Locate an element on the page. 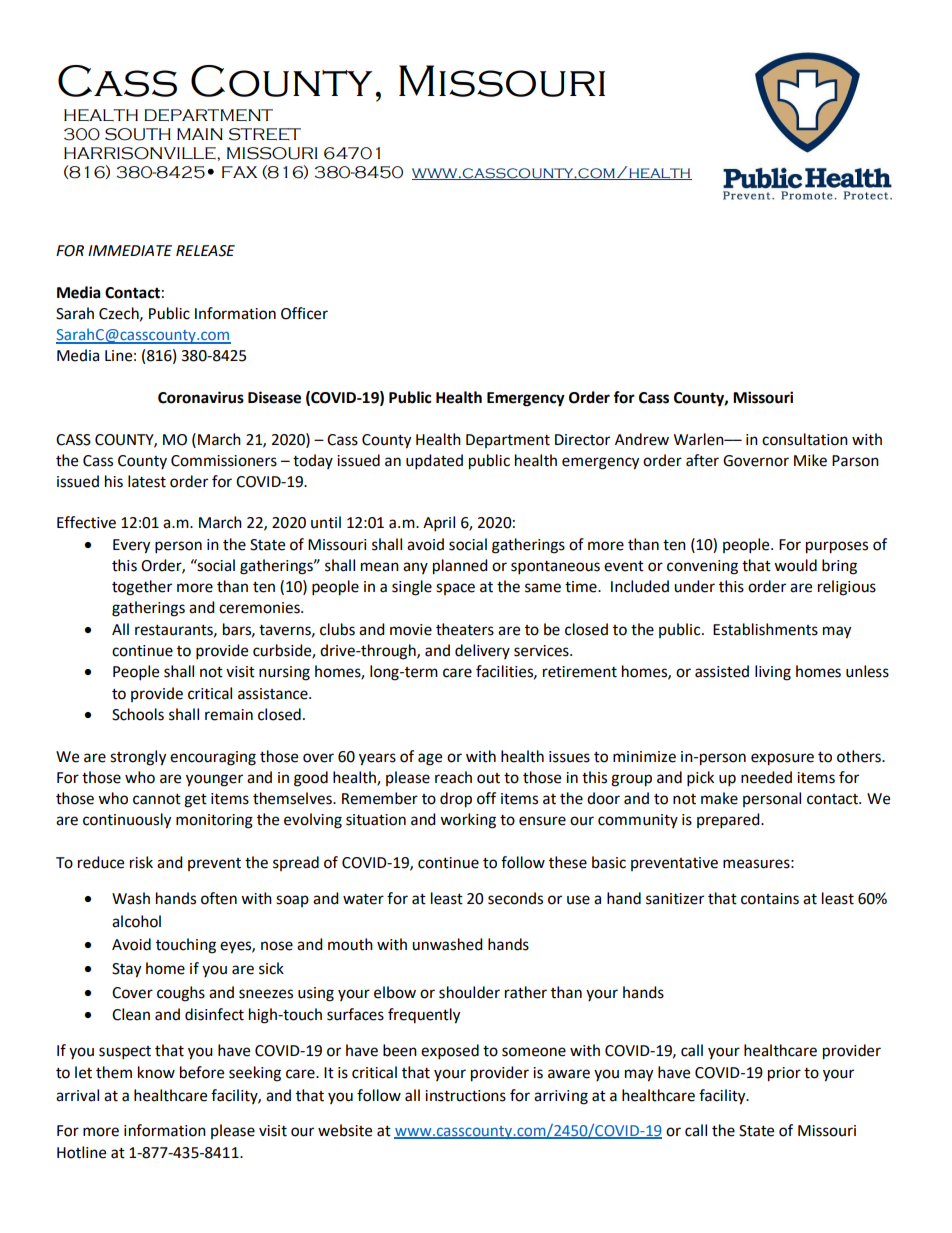  Establishments is located at coordinates (765, 629).
